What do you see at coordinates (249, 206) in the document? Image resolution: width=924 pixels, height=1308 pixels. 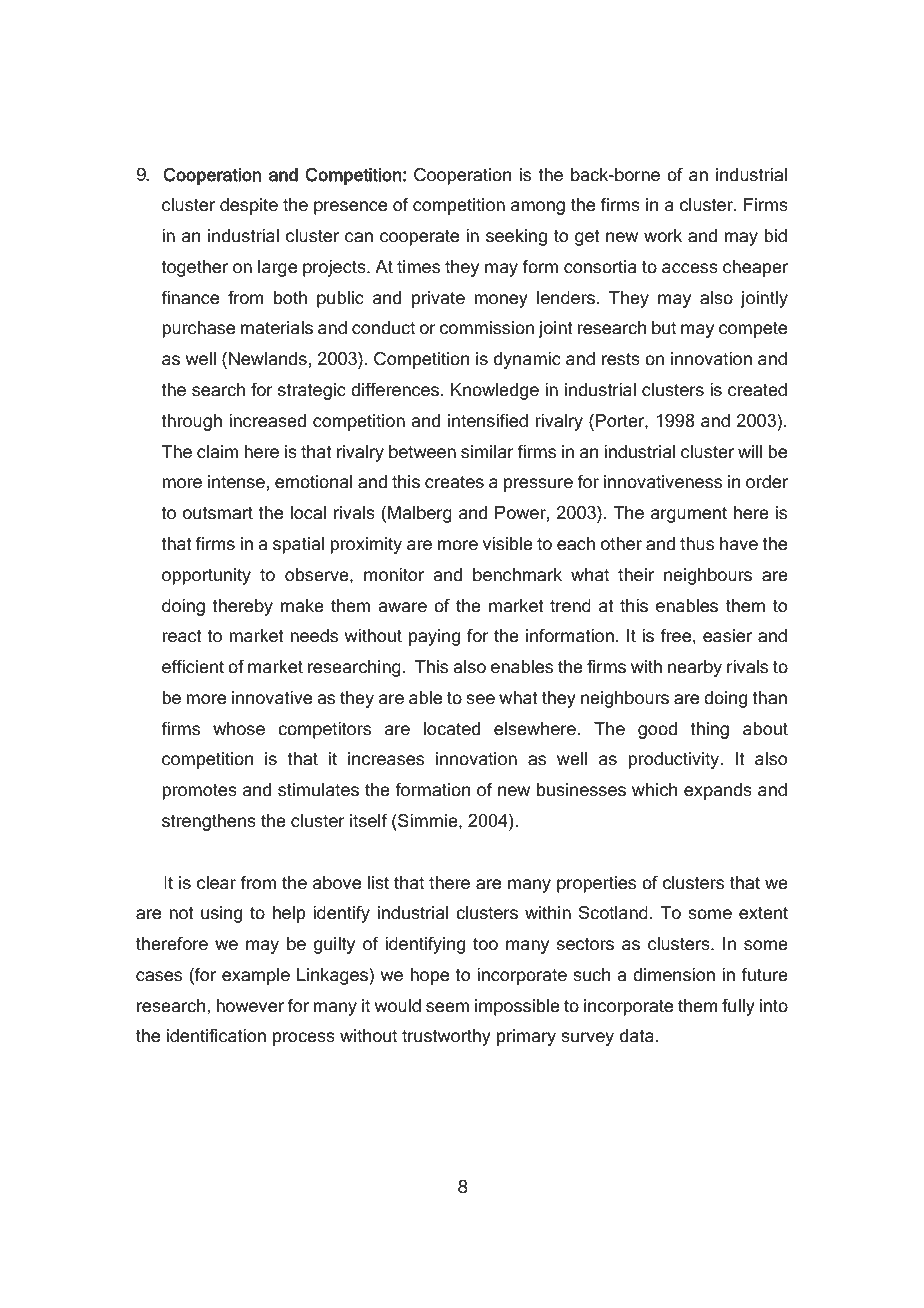 I see `despite` at bounding box center [249, 206].
